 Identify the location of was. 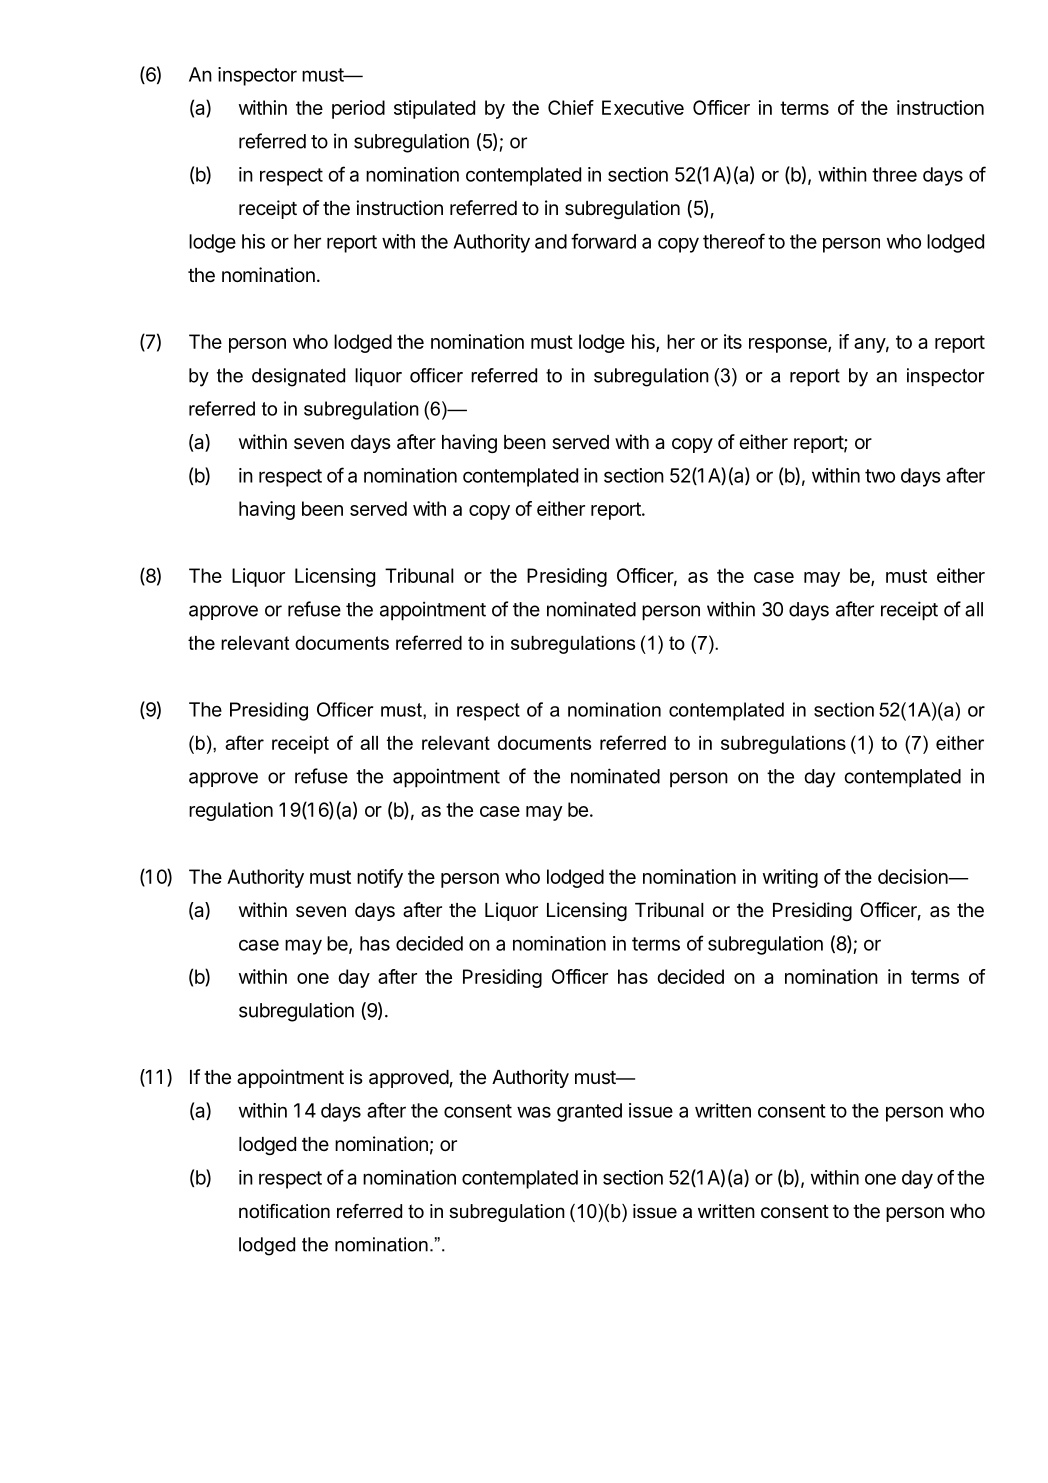
(534, 1112).
